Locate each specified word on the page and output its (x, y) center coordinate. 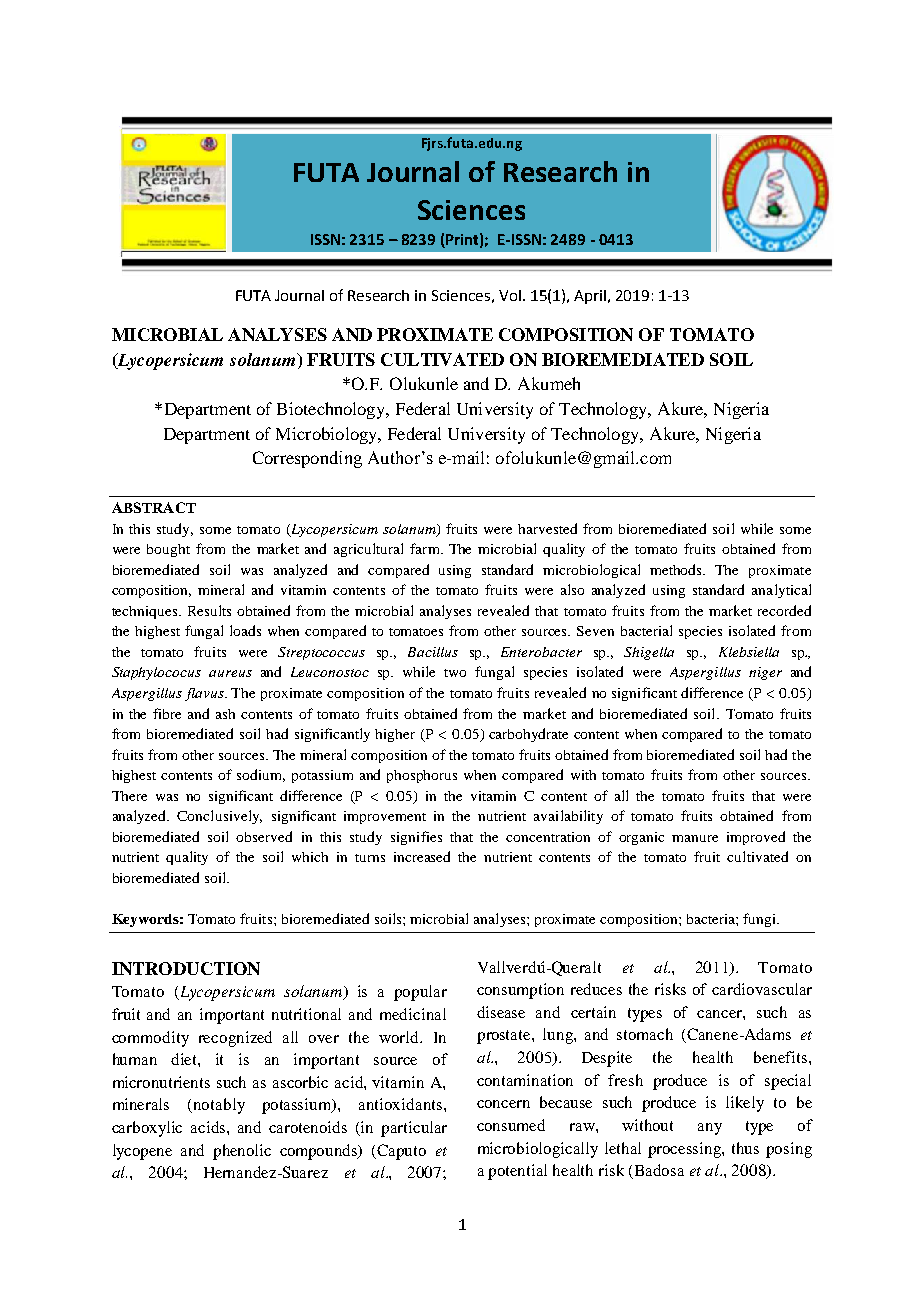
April (590, 297)
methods (677, 569)
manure (695, 838)
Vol (510, 295)
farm (426, 548)
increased (422, 856)
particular (414, 1129)
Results (209, 610)
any (710, 1129)
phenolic (242, 1152)
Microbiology (328, 435)
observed (264, 836)
